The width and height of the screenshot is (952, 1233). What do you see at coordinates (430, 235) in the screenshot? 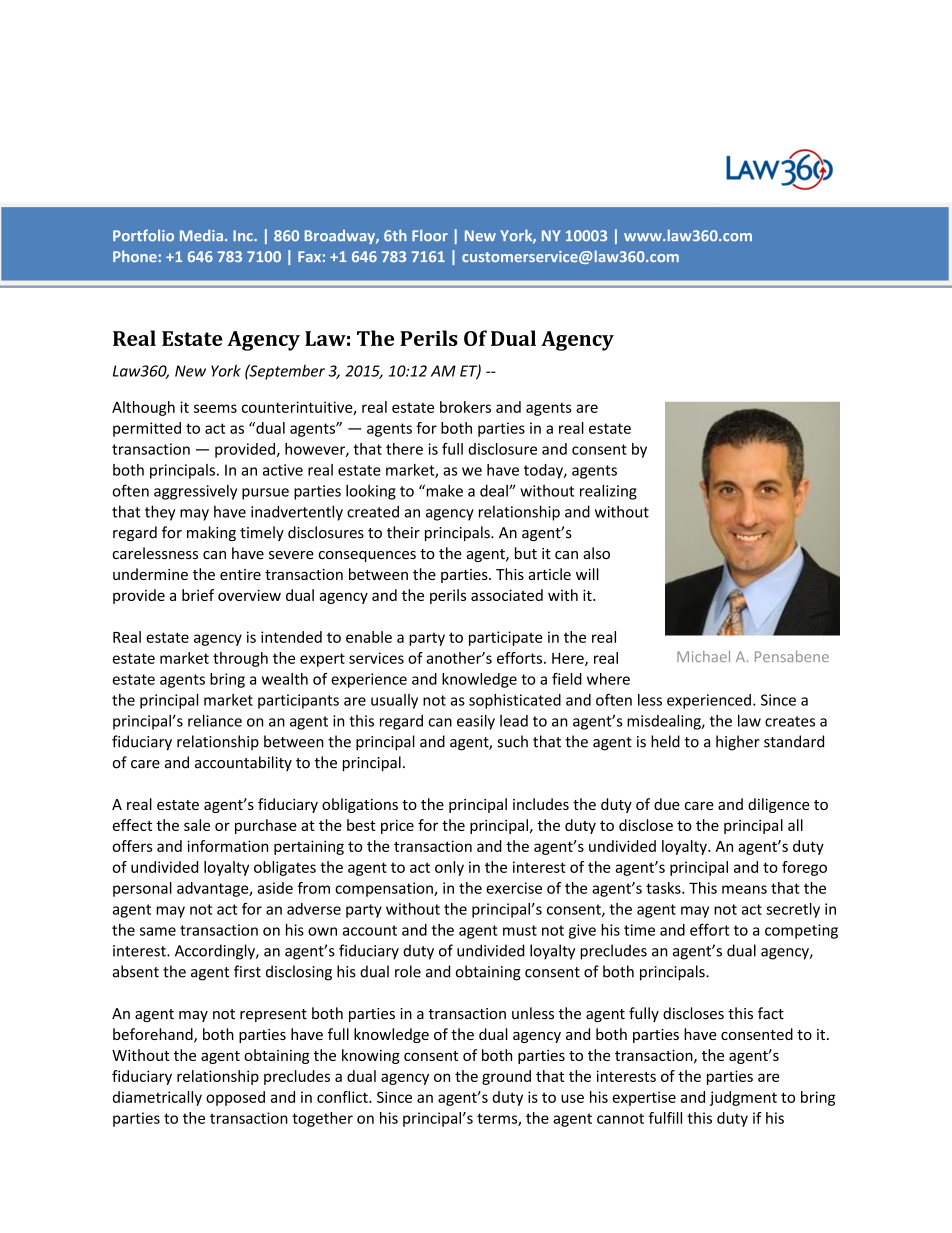
I see `Floor` at bounding box center [430, 235].
